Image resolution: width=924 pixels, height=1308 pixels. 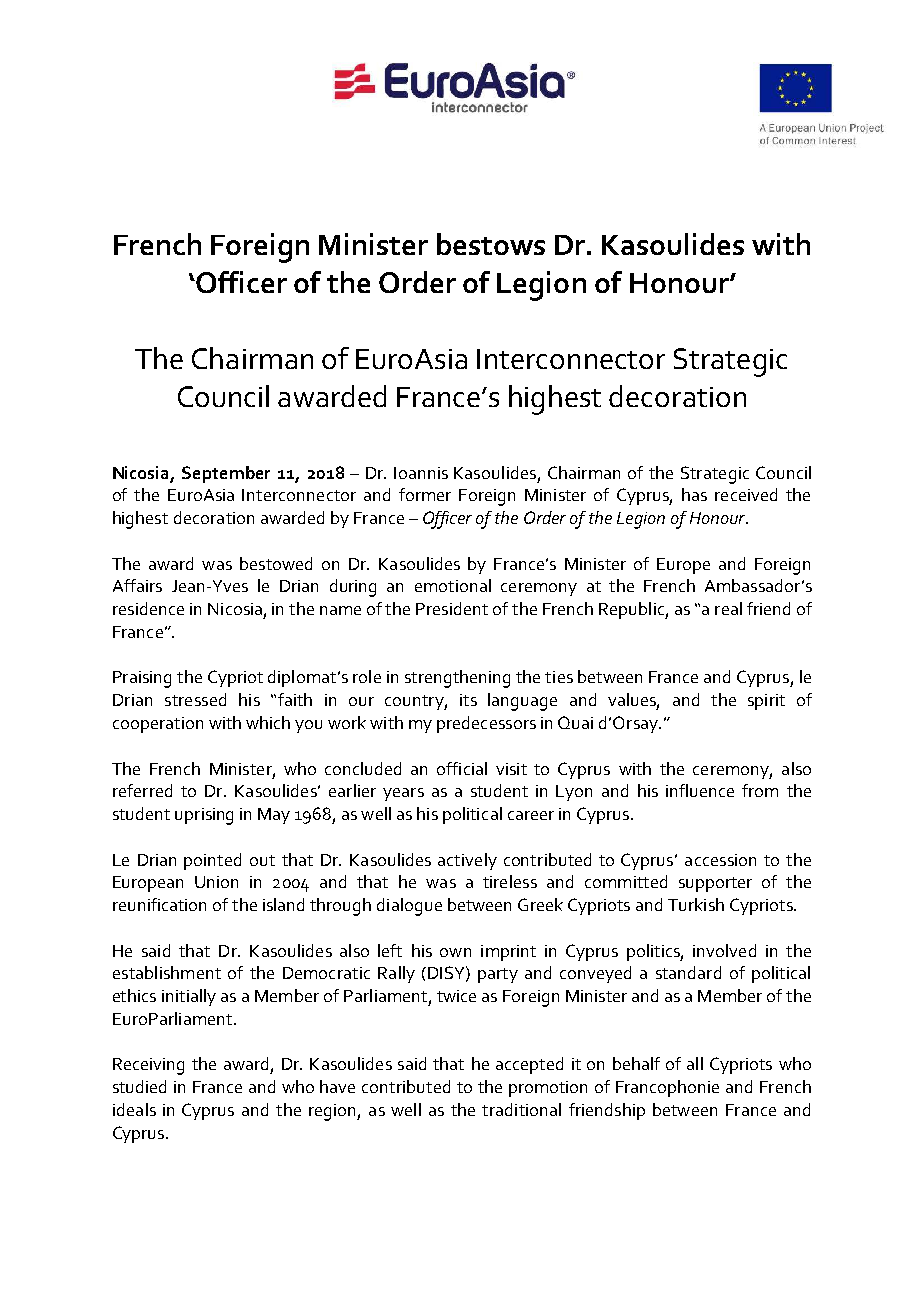 What do you see at coordinates (195, 699) in the document?
I see `stressed` at bounding box center [195, 699].
